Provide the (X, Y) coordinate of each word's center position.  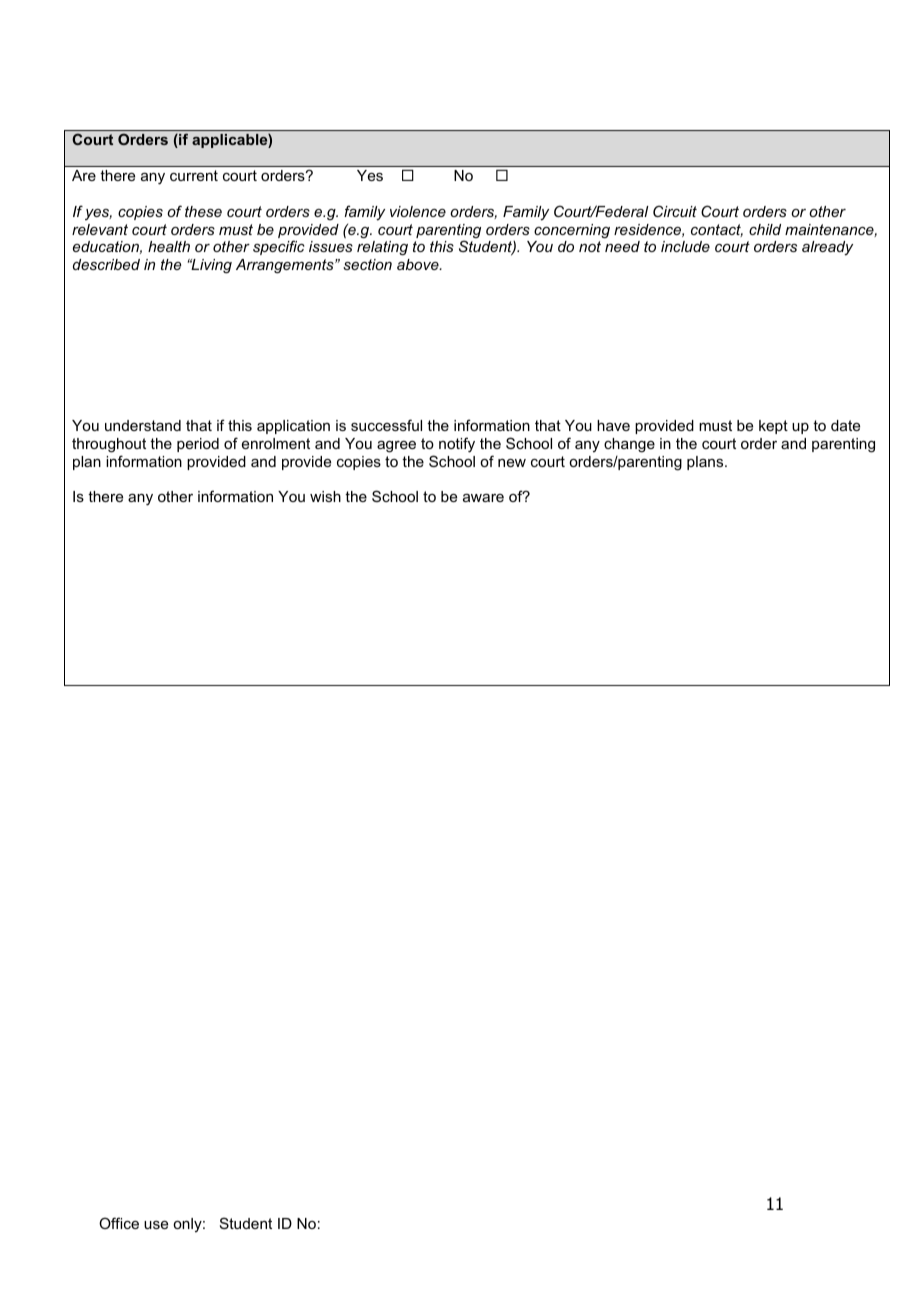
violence (418, 211)
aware (483, 498)
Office (119, 1223)
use (156, 1225)
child (765, 229)
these (203, 211)
